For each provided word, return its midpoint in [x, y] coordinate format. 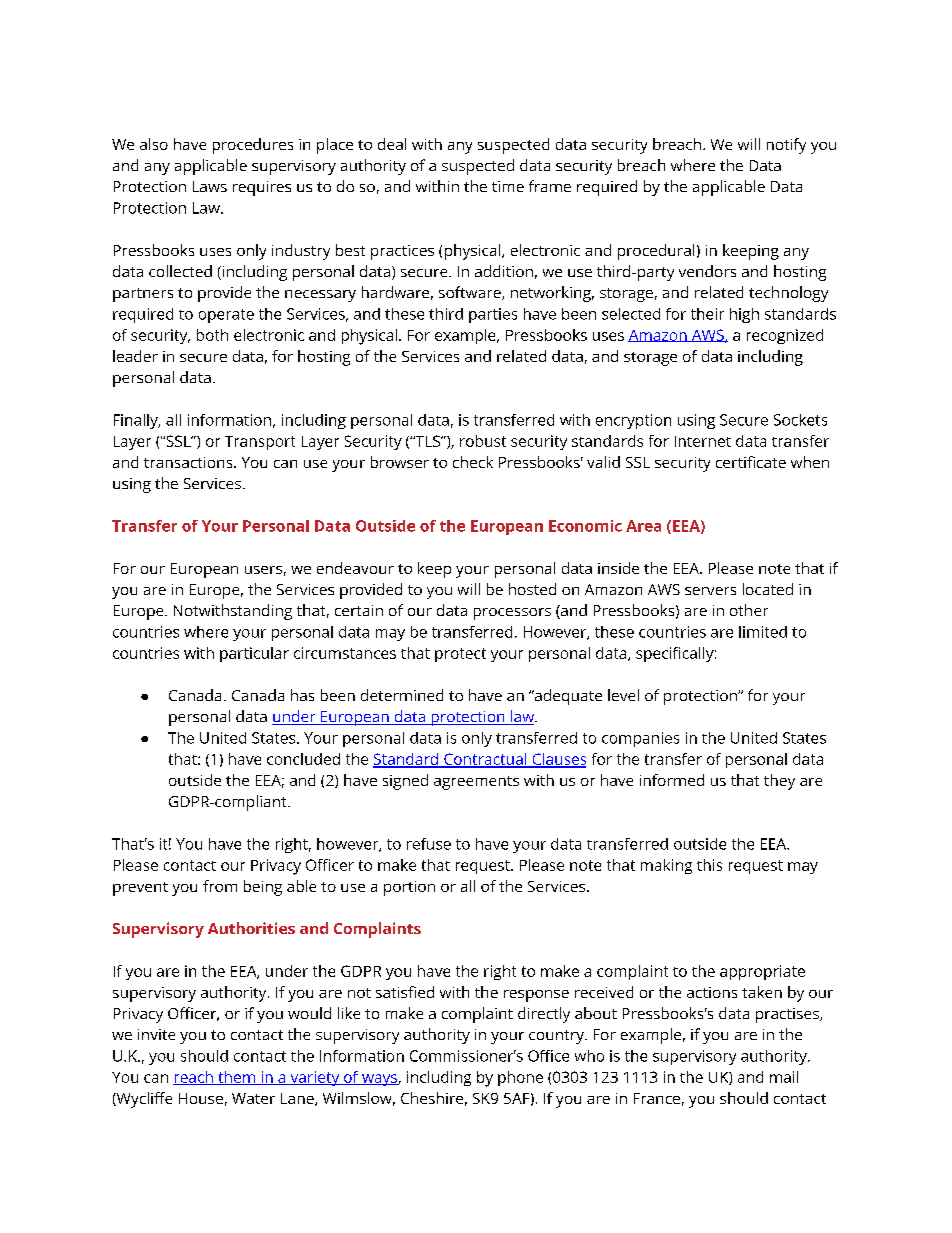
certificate [751, 462]
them [236, 1078]
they [779, 782]
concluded [303, 759]
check [473, 462]
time [508, 186]
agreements [476, 783]
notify [786, 146]
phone [520, 1078]
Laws [210, 186]
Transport [260, 443]
